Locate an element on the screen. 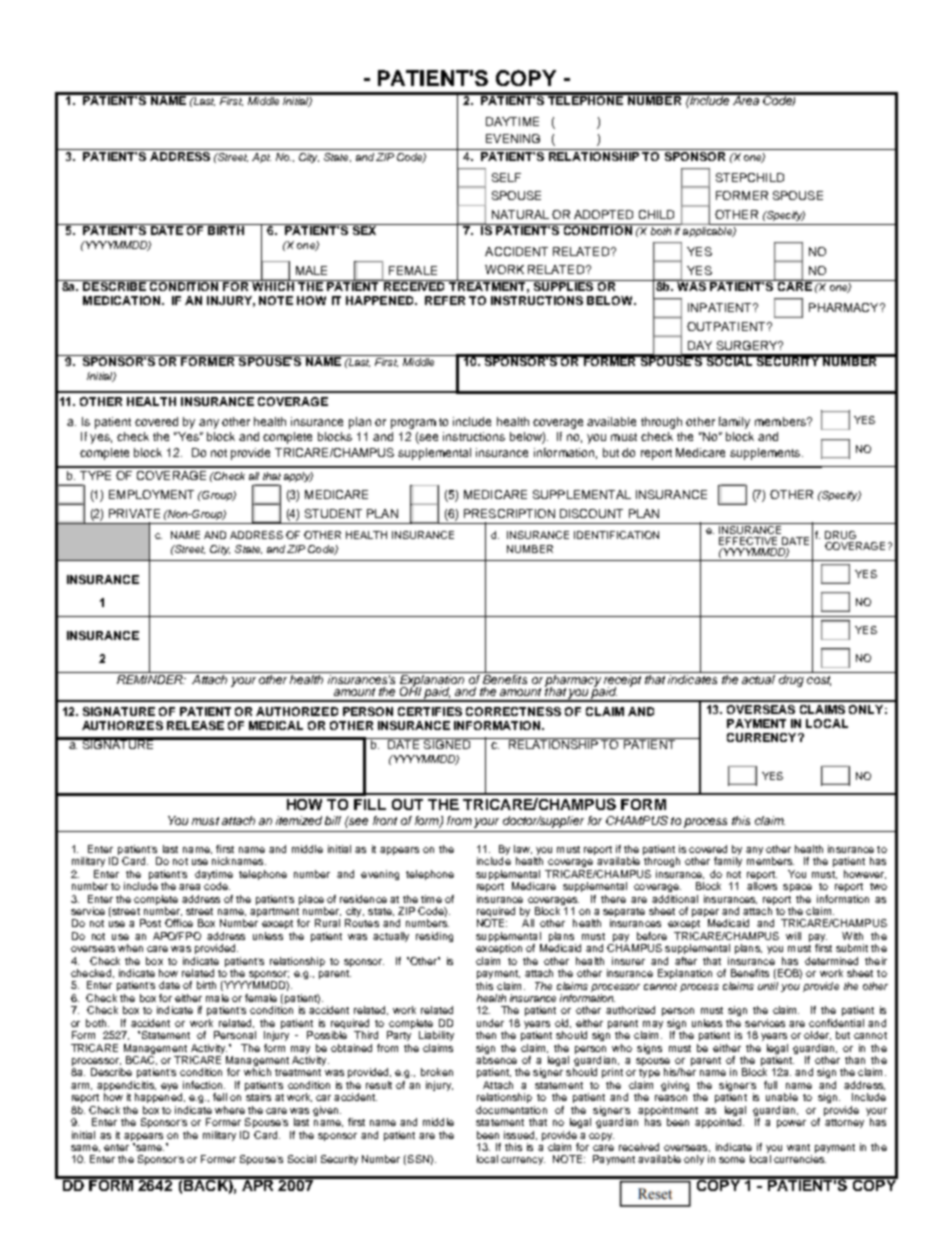  want is located at coordinates (798, 1147).
